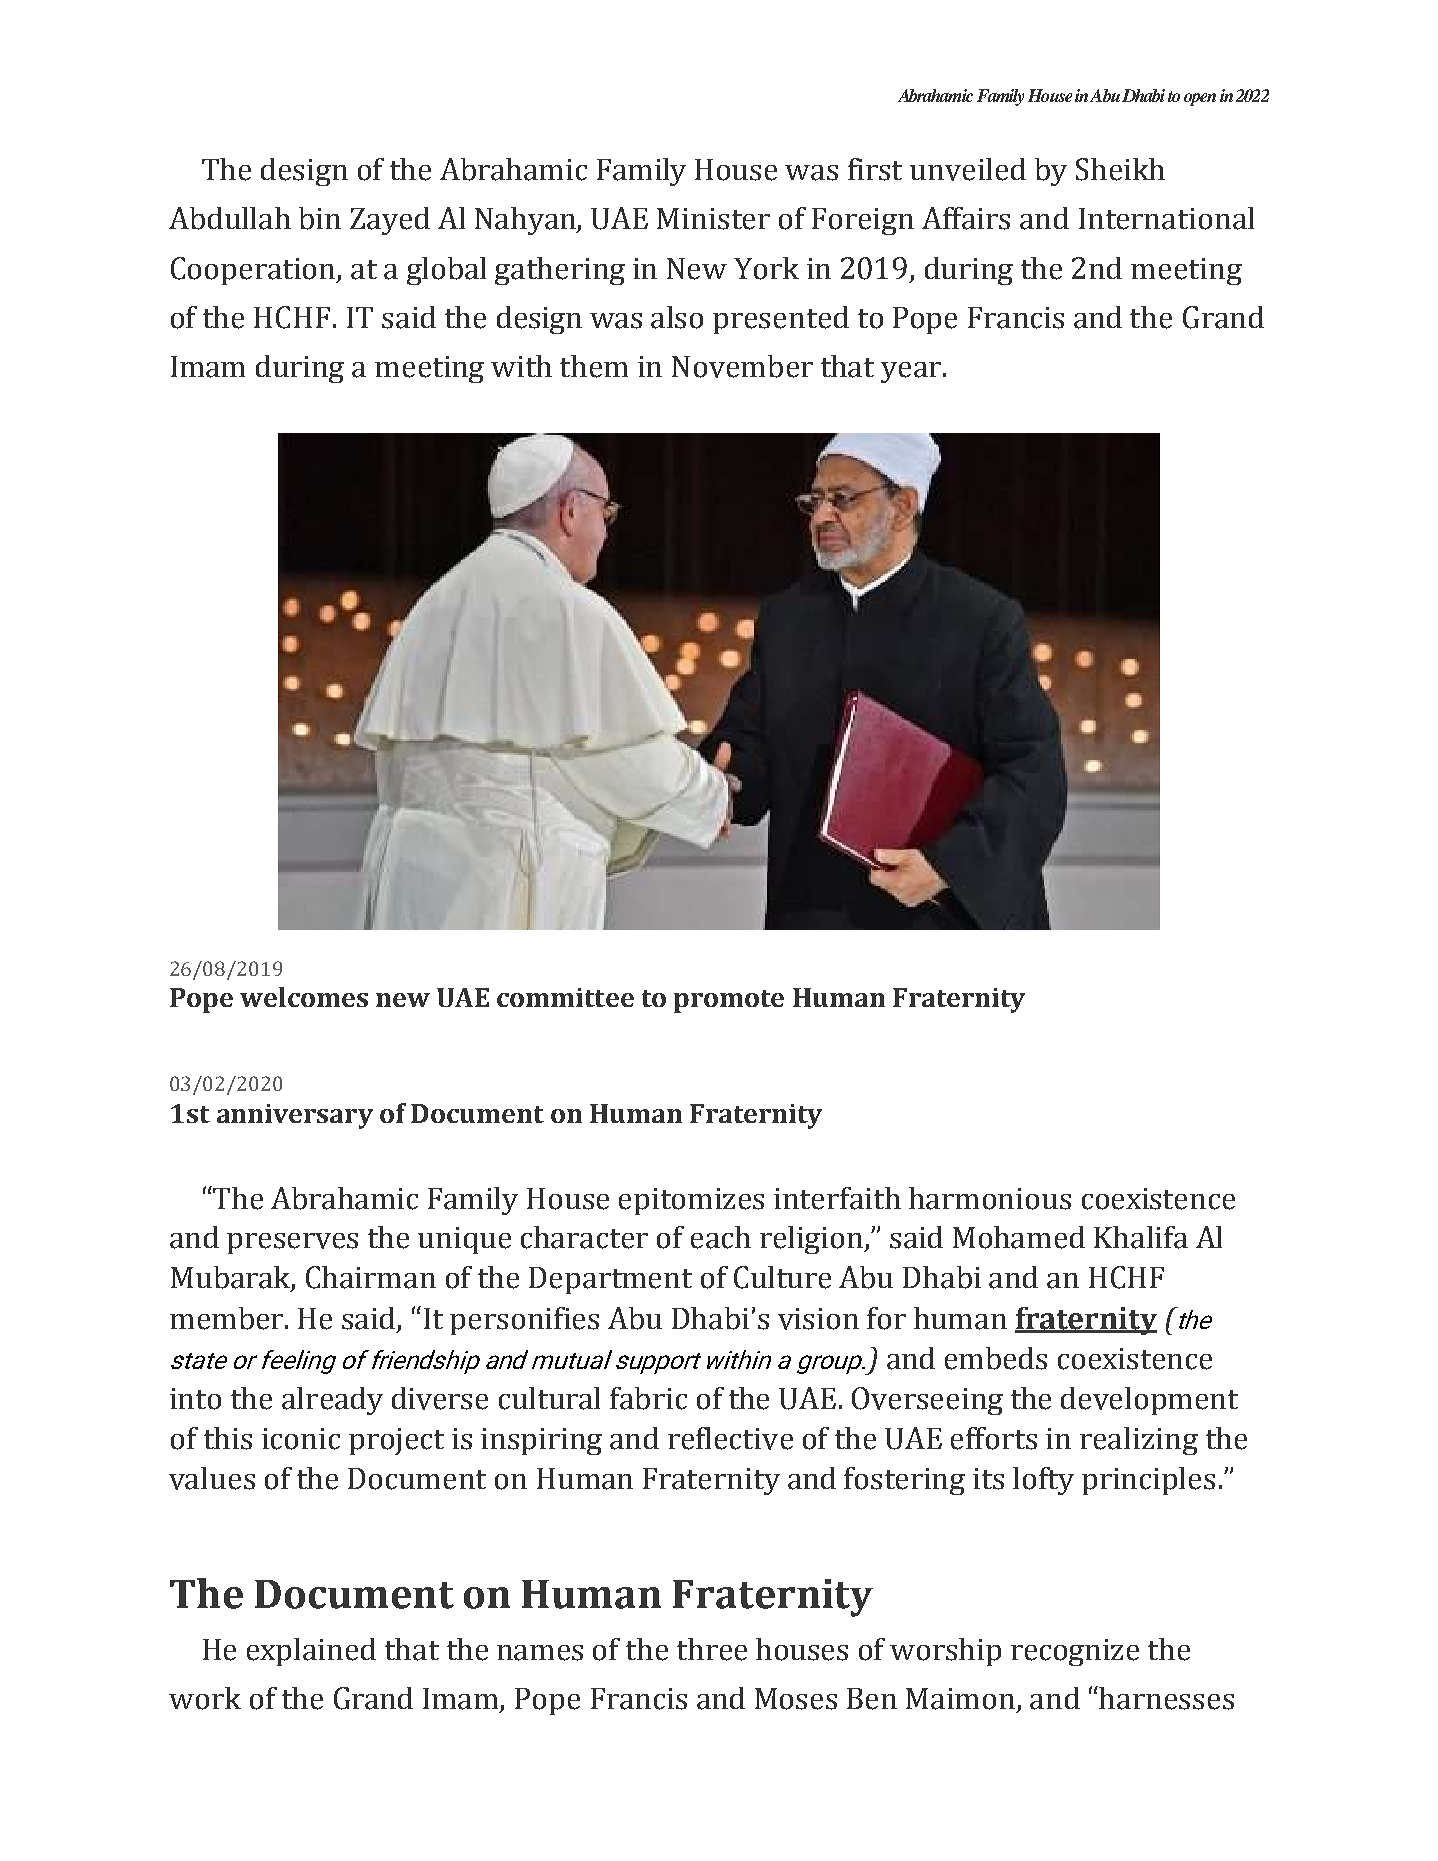  I want to click on bin, so click(320, 218).
